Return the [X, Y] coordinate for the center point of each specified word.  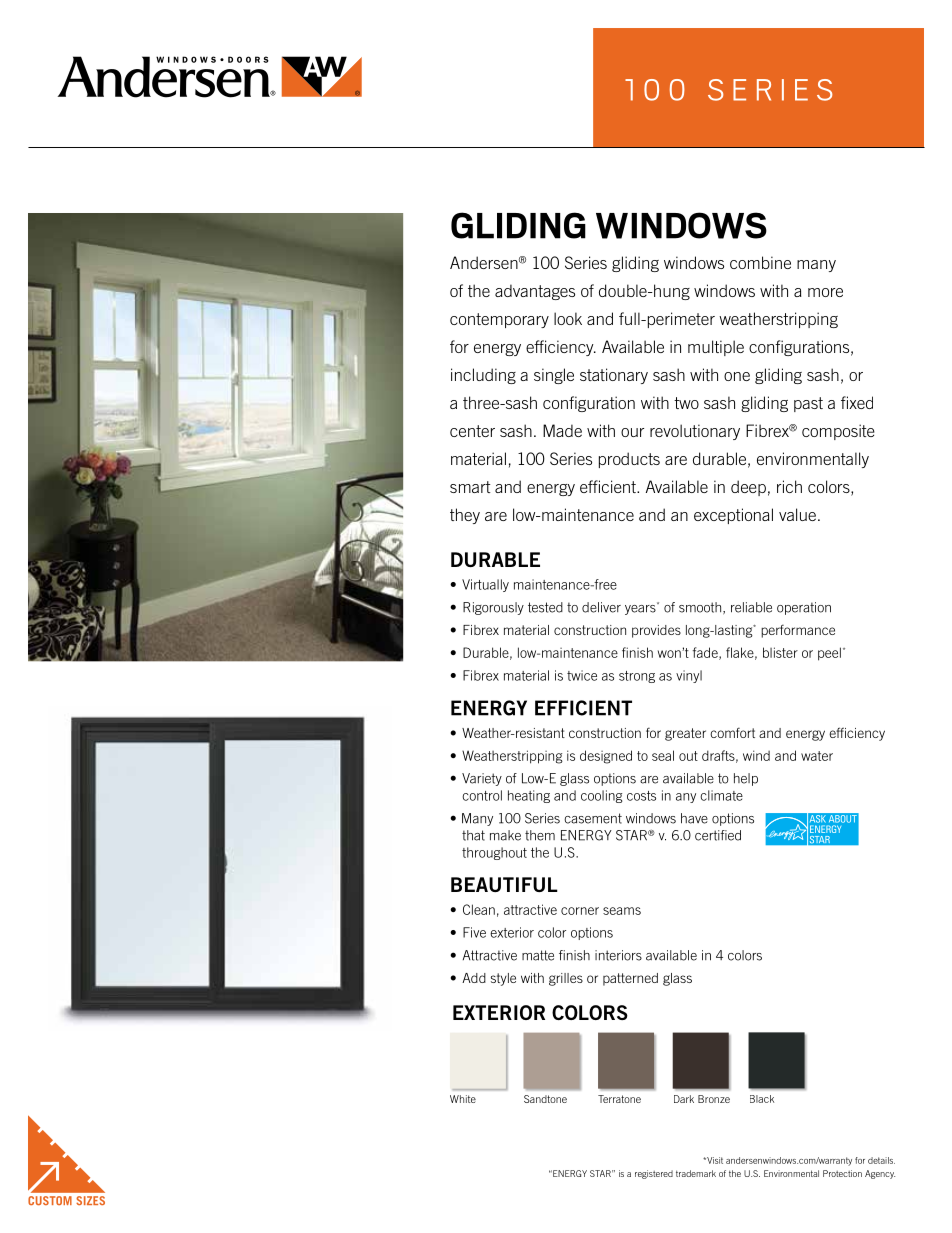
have [694, 818]
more [825, 292]
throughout [494, 853]
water [817, 756]
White [463, 1099]
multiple [716, 348]
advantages [535, 292]
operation [804, 608]
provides [656, 631]
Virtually [485, 585]
